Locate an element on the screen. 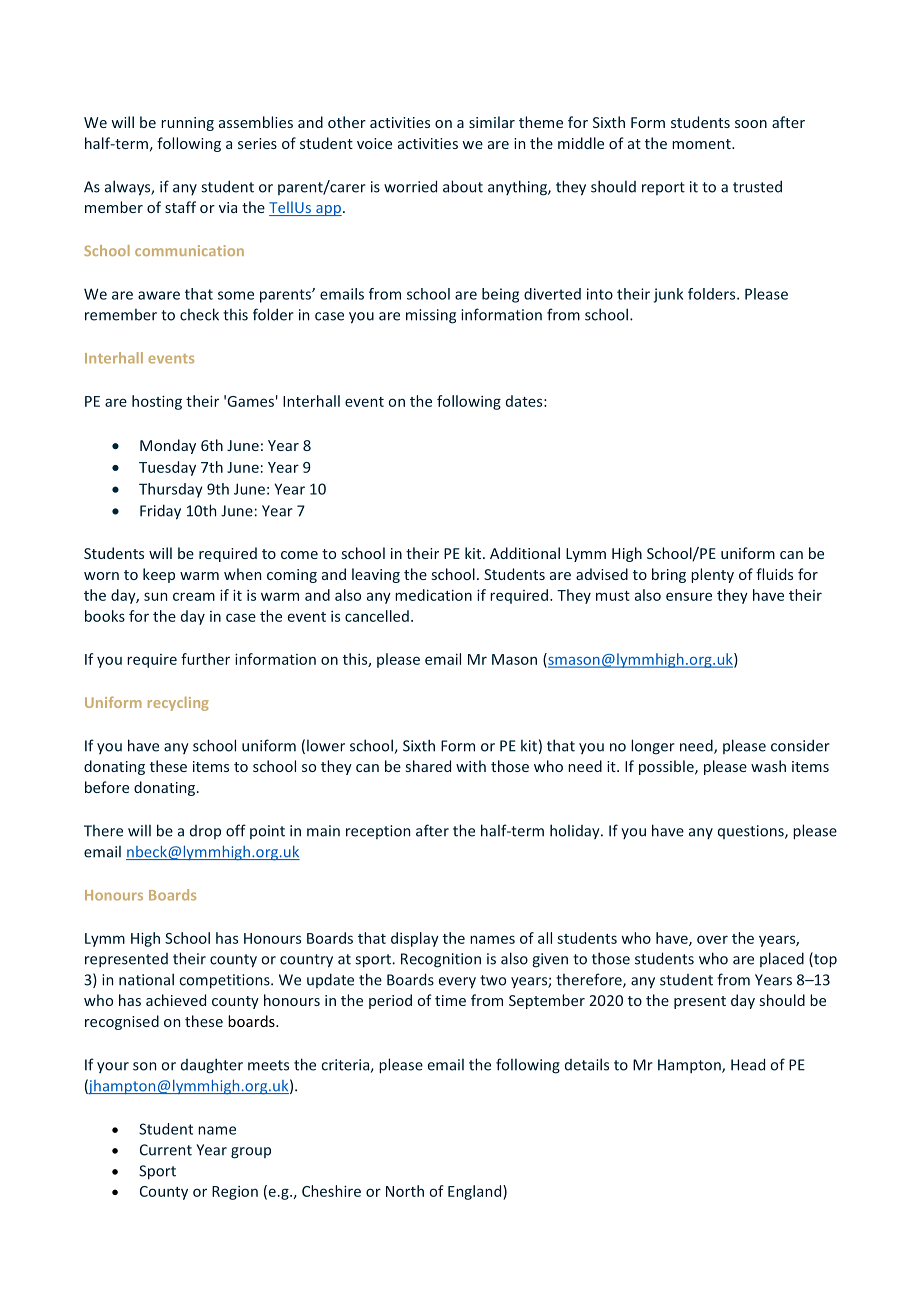  running is located at coordinates (187, 124).
